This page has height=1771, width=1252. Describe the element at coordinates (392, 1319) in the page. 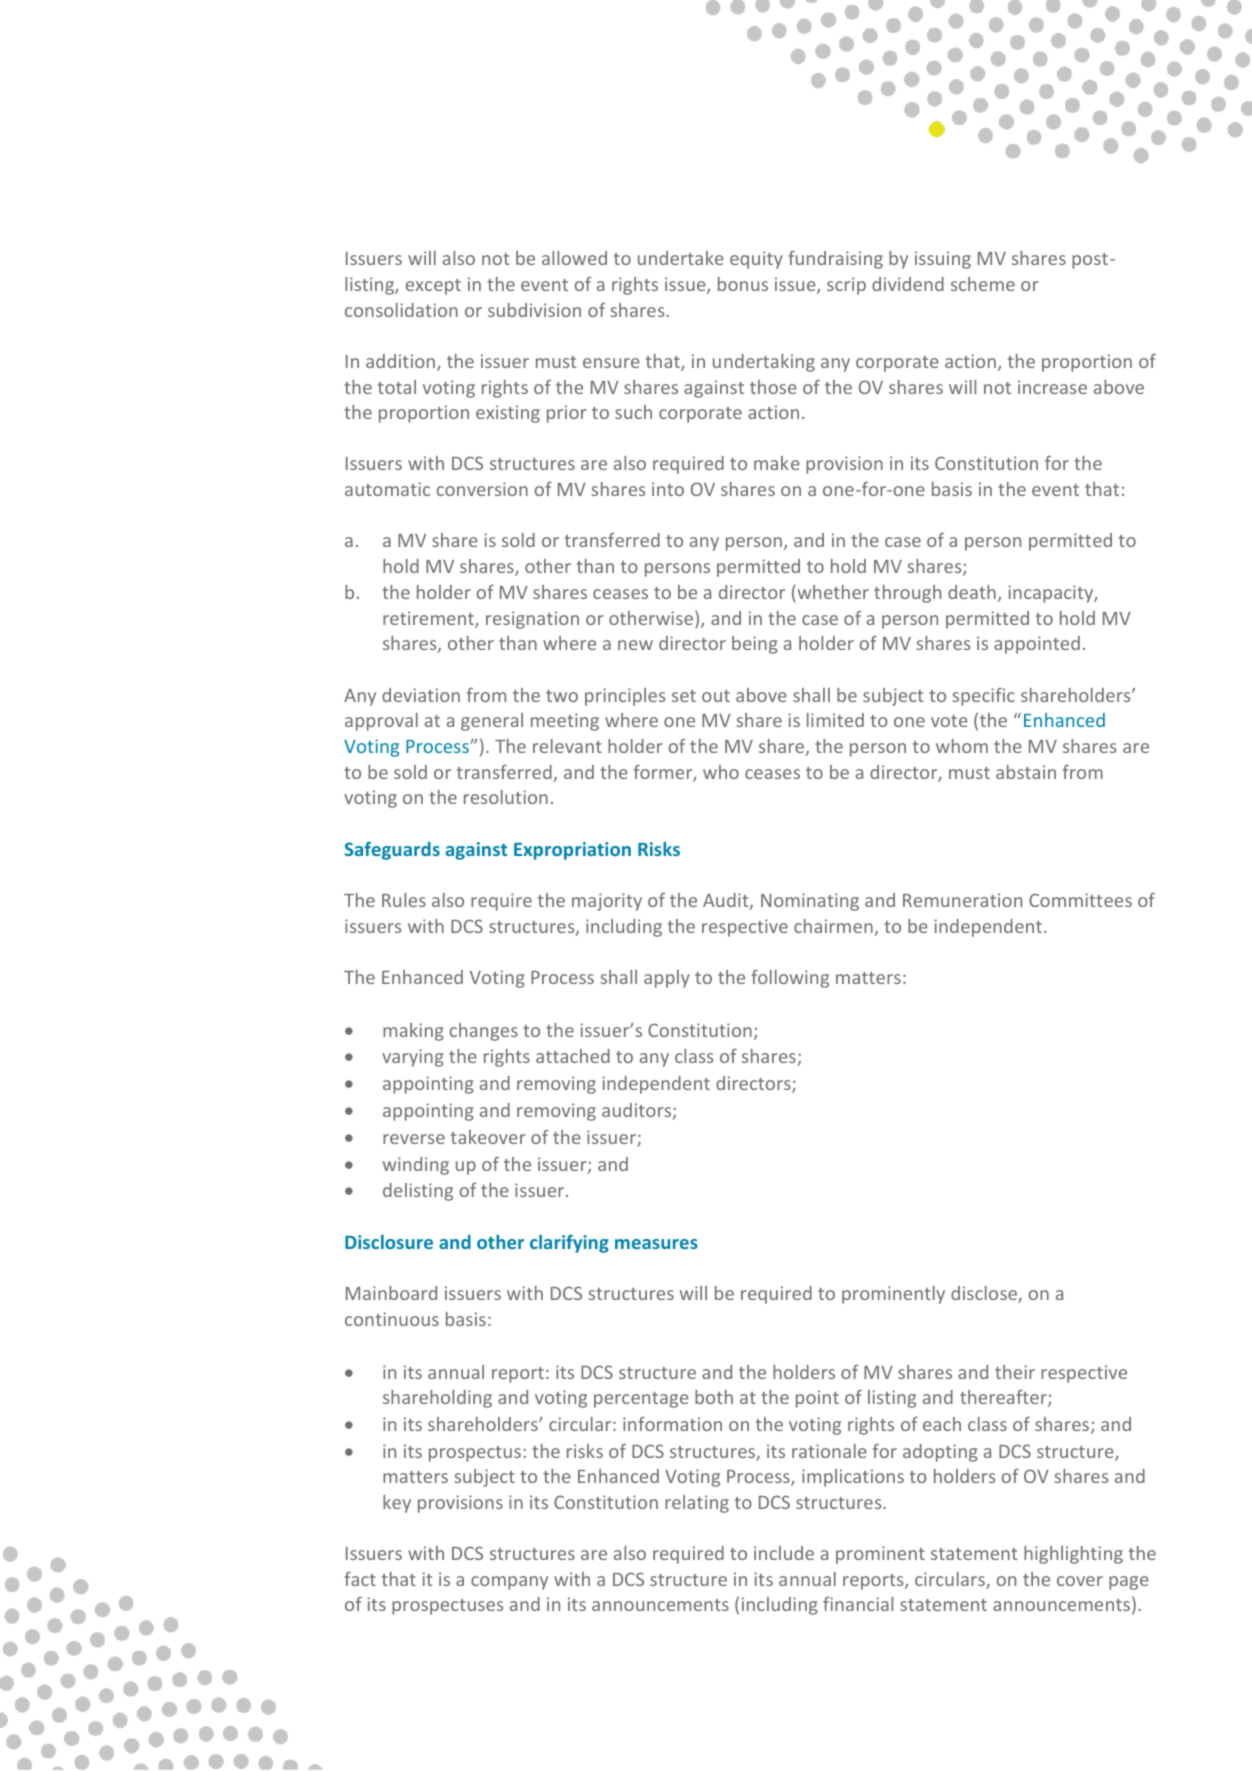

I see `continuous` at that location.
